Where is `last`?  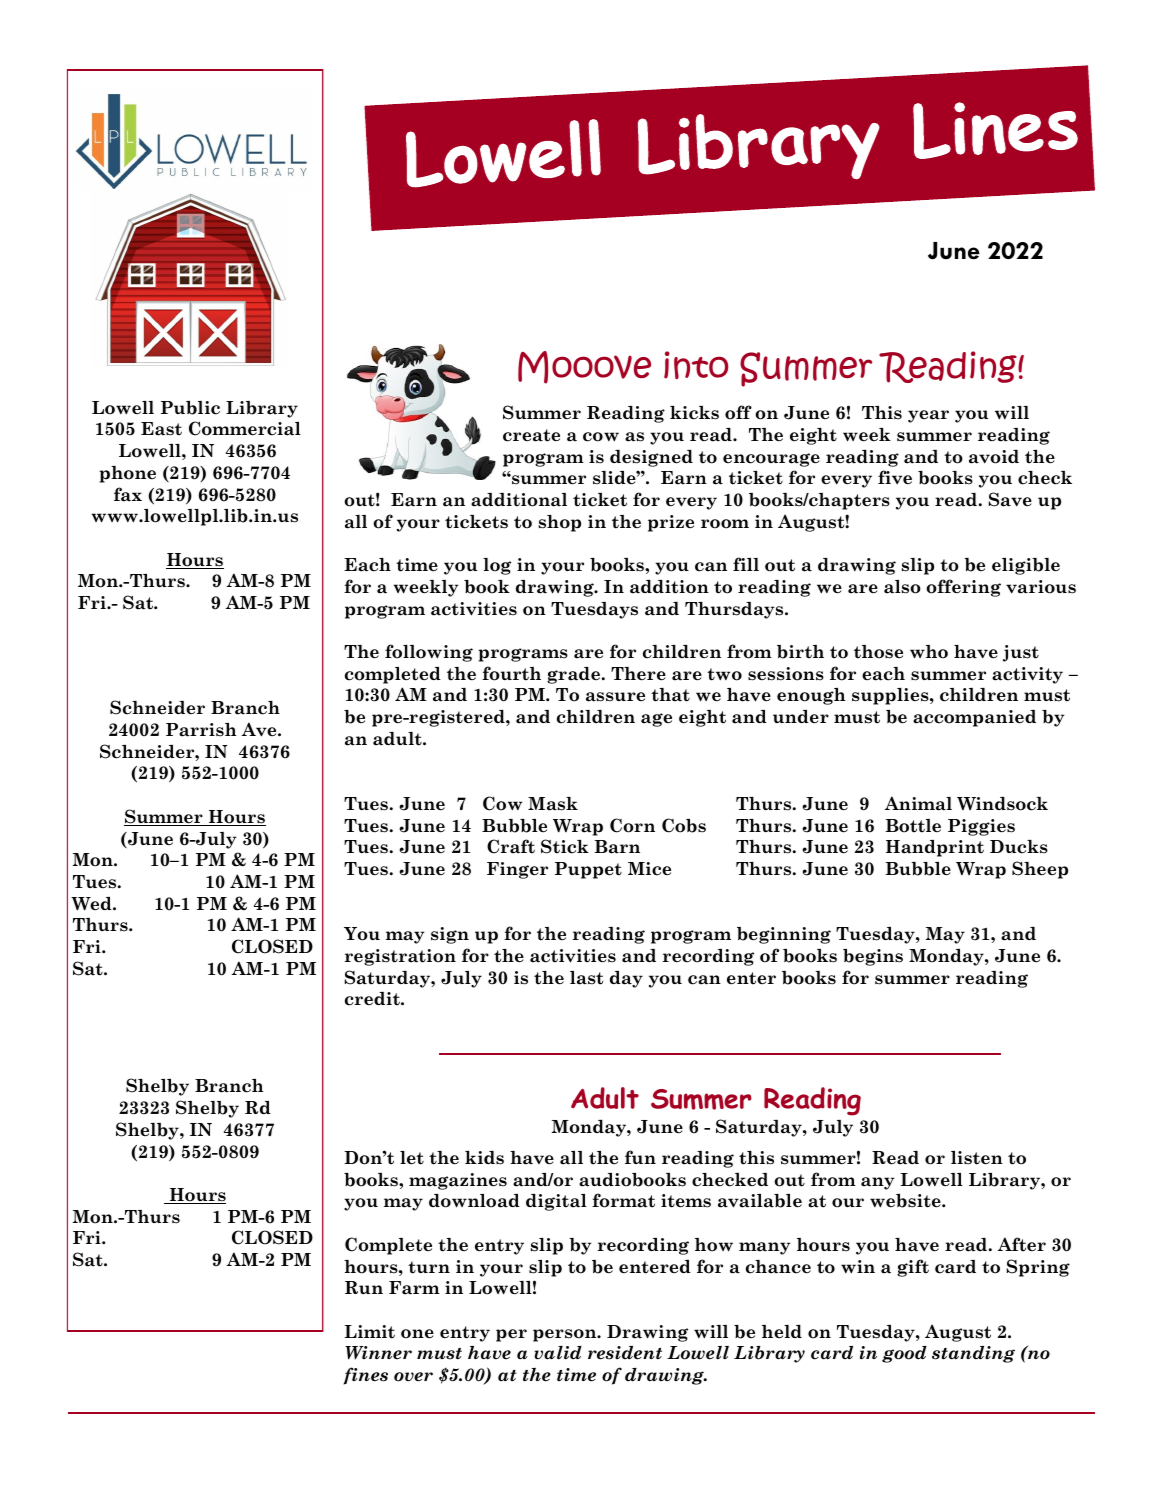 last is located at coordinates (586, 978).
